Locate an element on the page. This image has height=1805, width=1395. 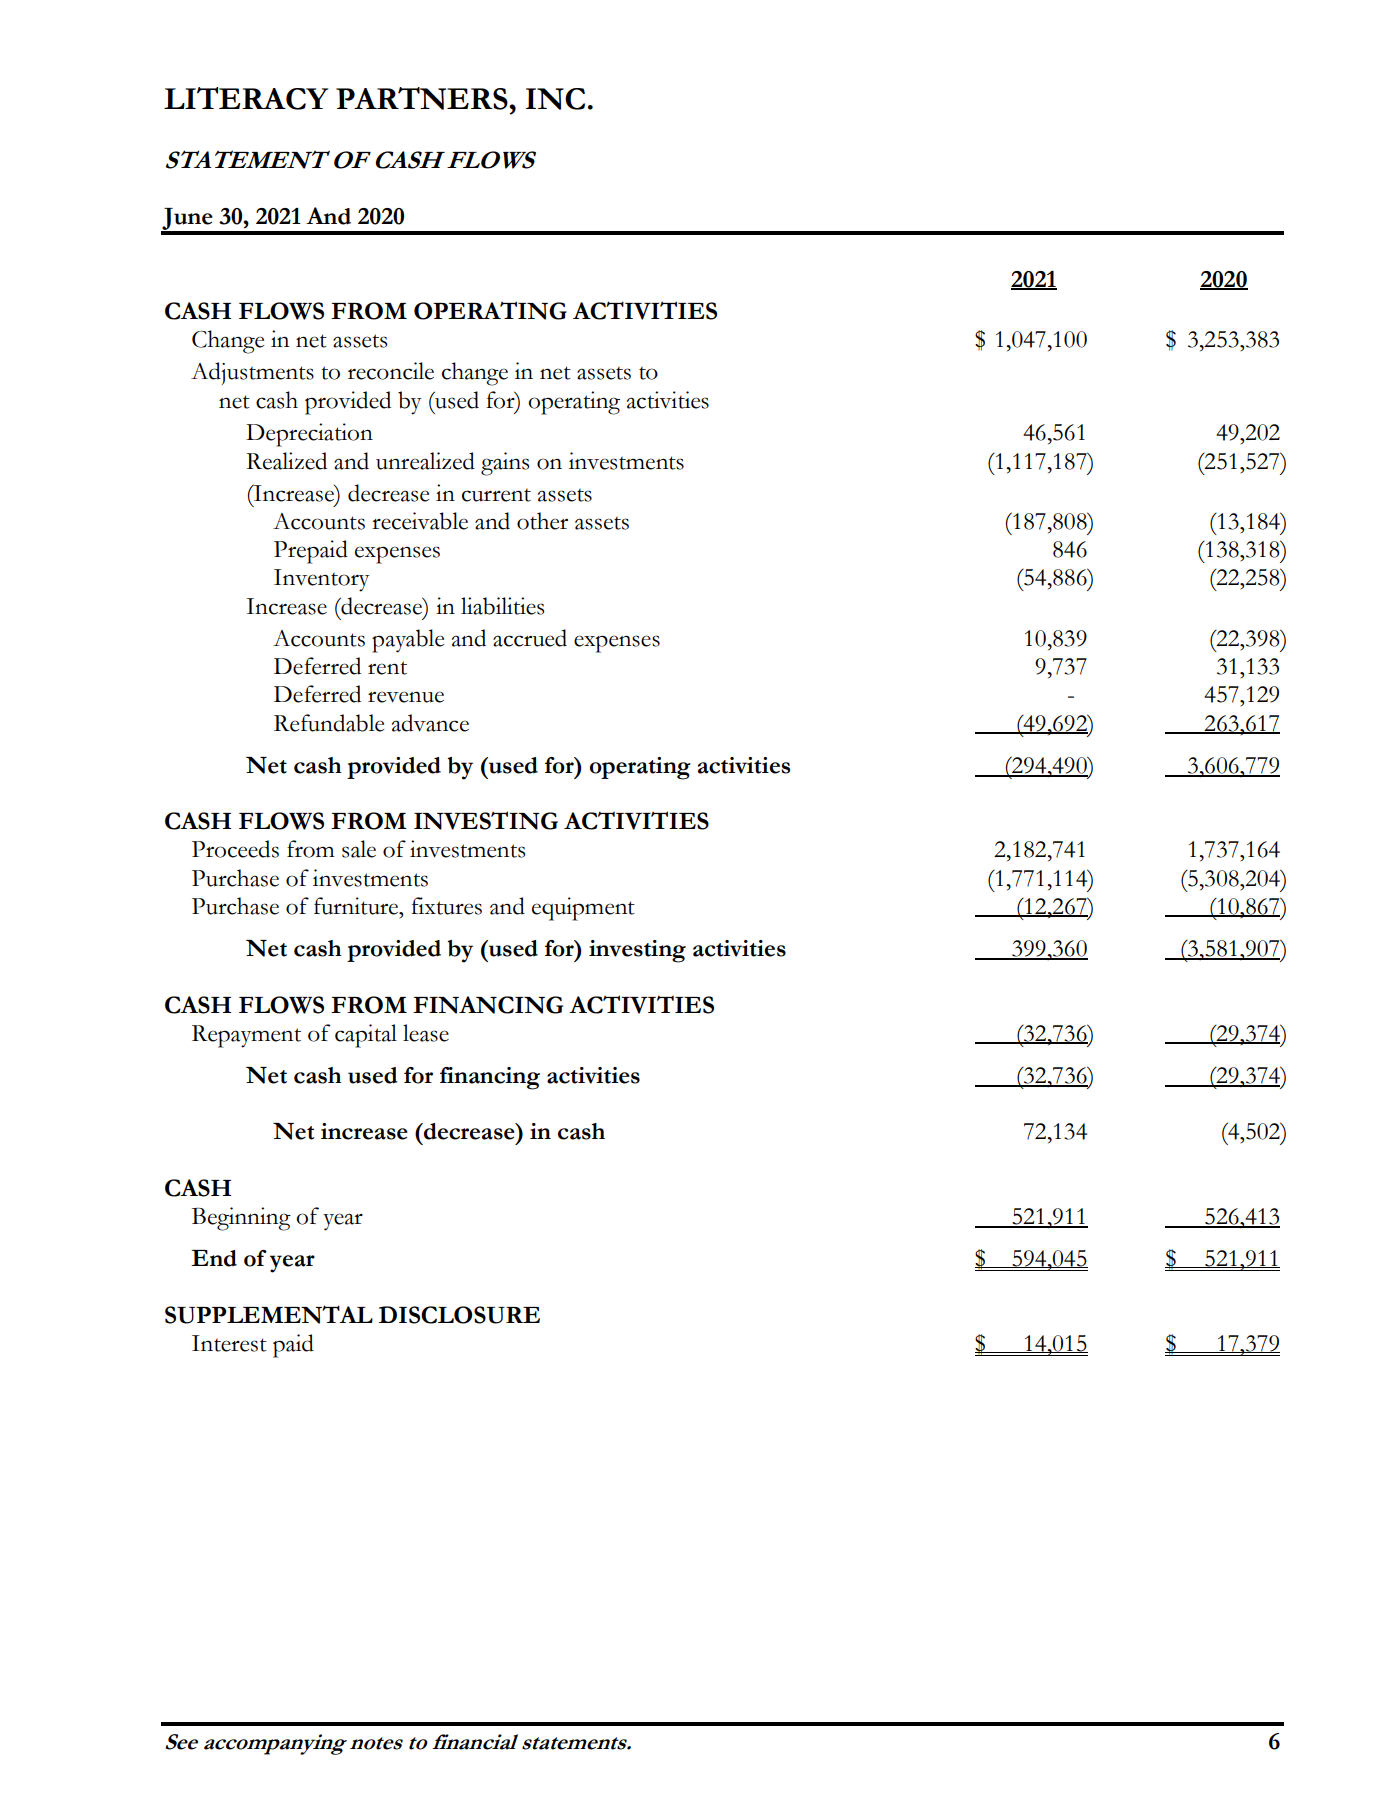
Inventory is located at coordinates (322, 580).
